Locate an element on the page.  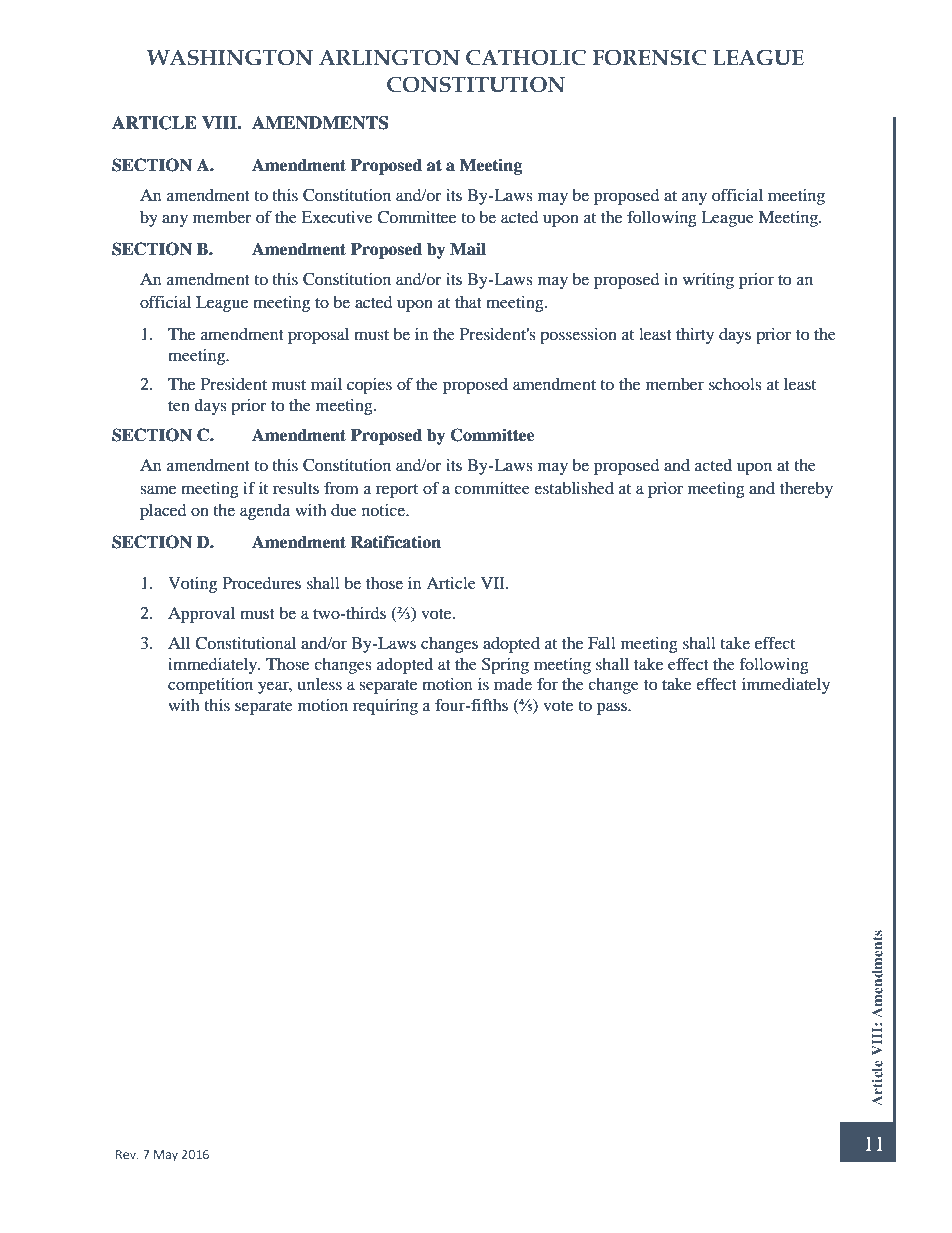
Rev is located at coordinates (127, 1154).
